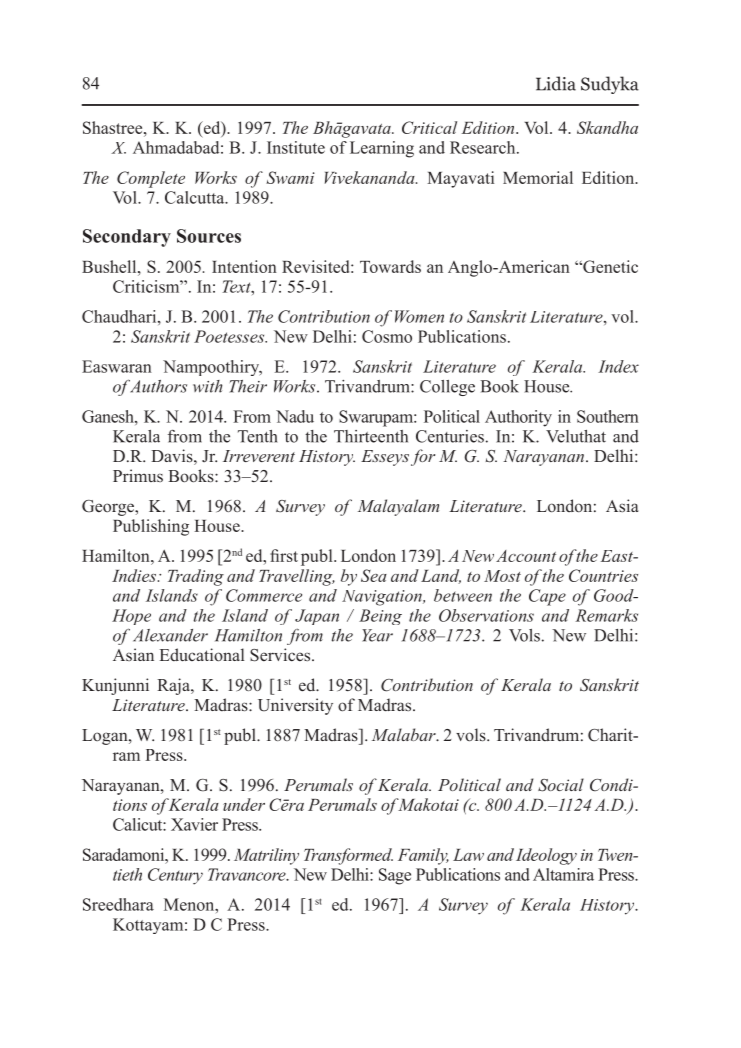 Image resolution: width=741 pixels, height=1048 pixels. What do you see at coordinates (609, 266) in the document?
I see `Genetic` at bounding box center [609, 266].
